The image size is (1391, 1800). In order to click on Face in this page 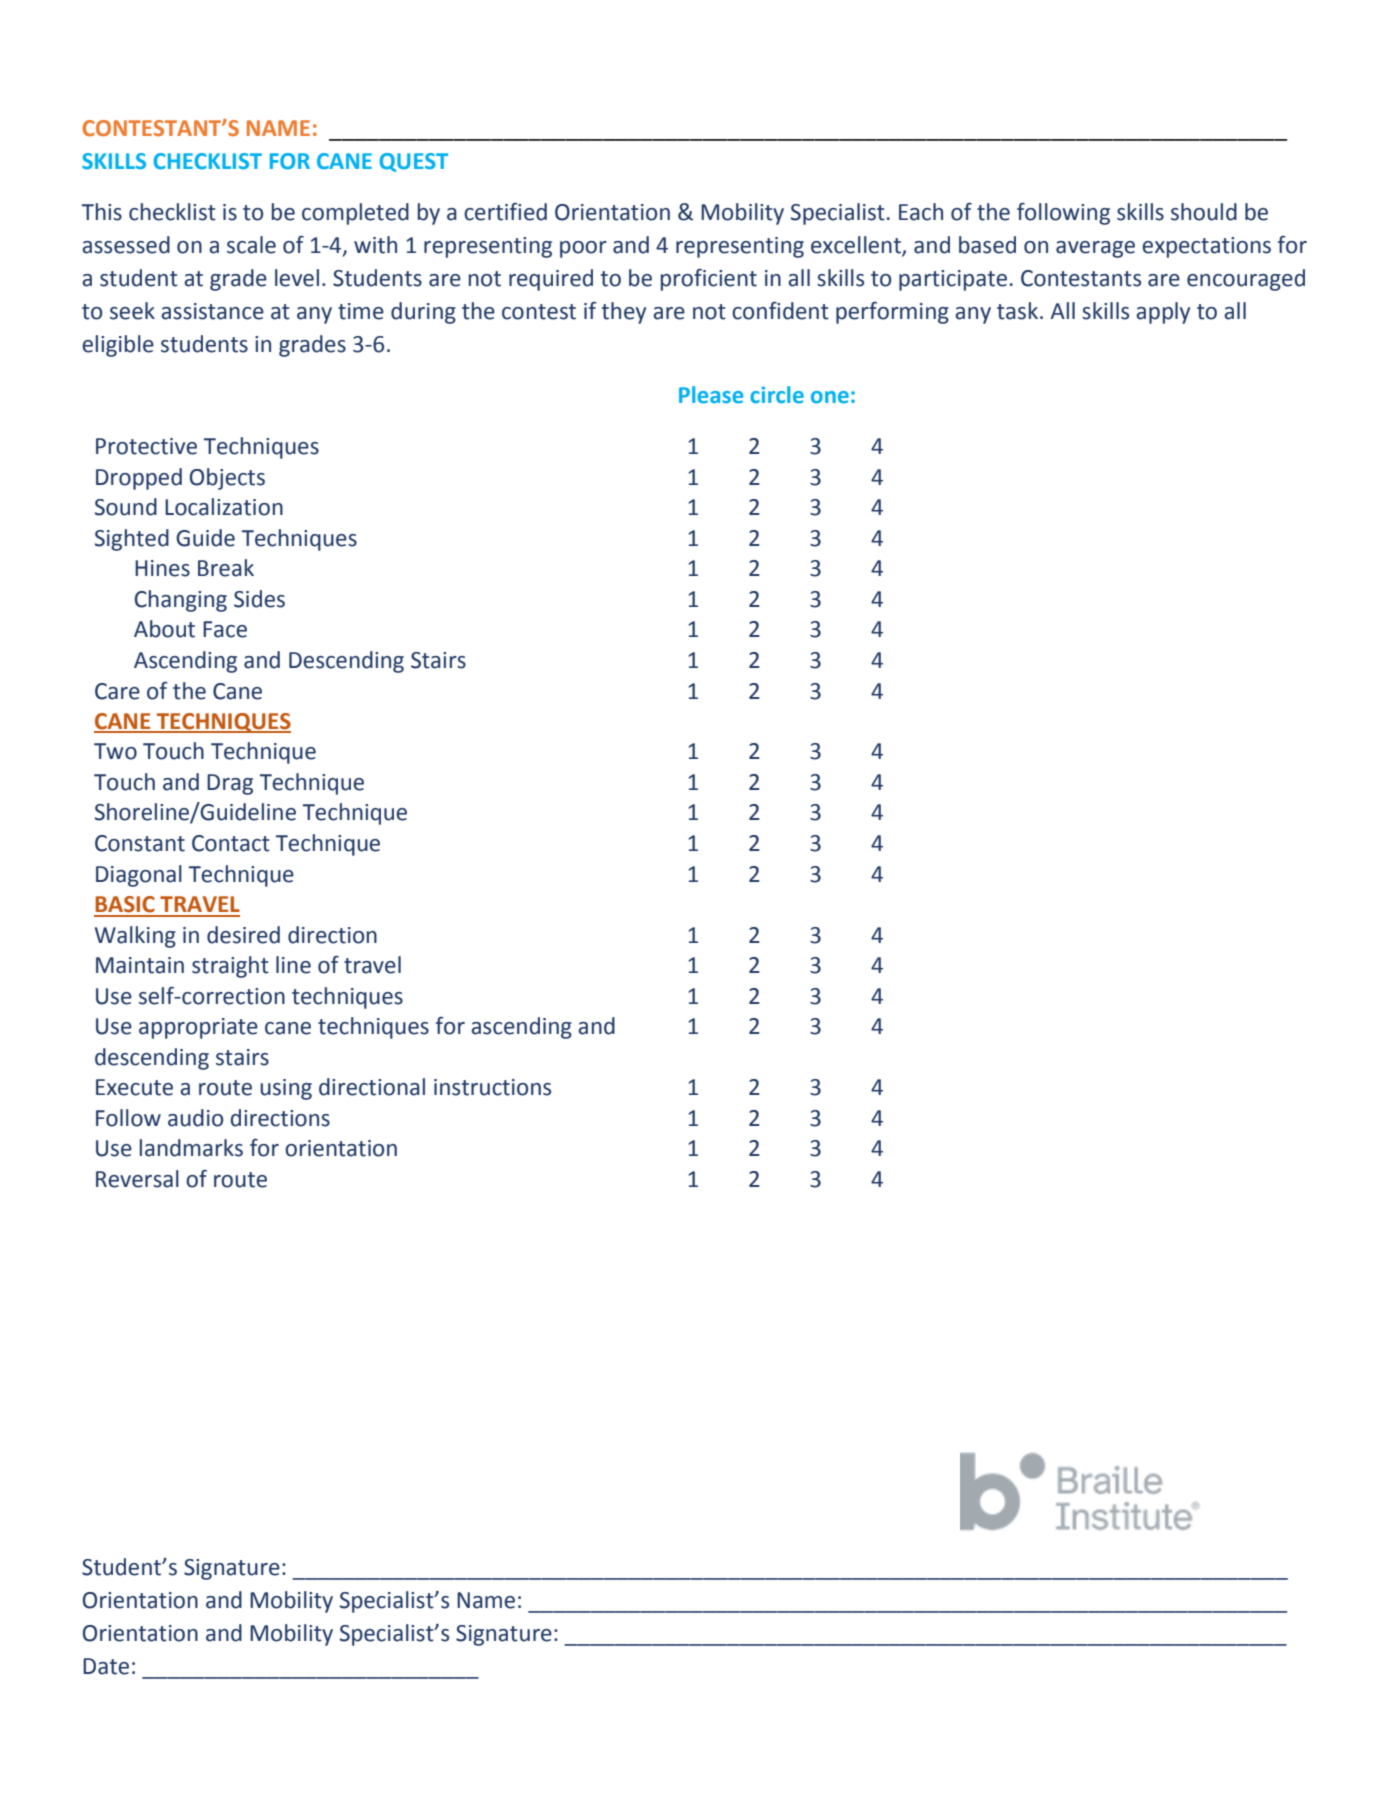, I will do `click(225, 629)`.
